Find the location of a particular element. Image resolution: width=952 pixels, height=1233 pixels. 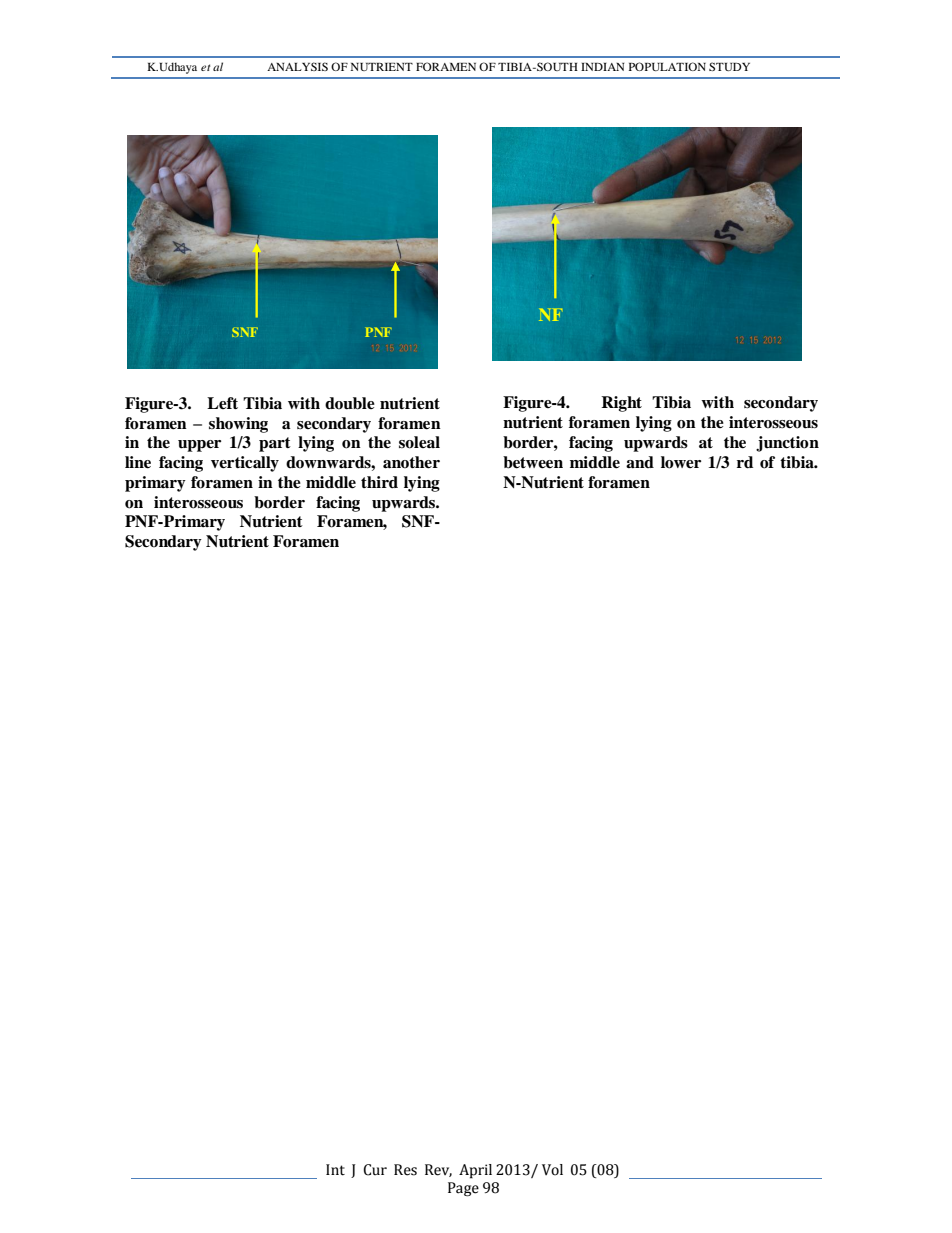

third is located at coordinates (379, 482).
